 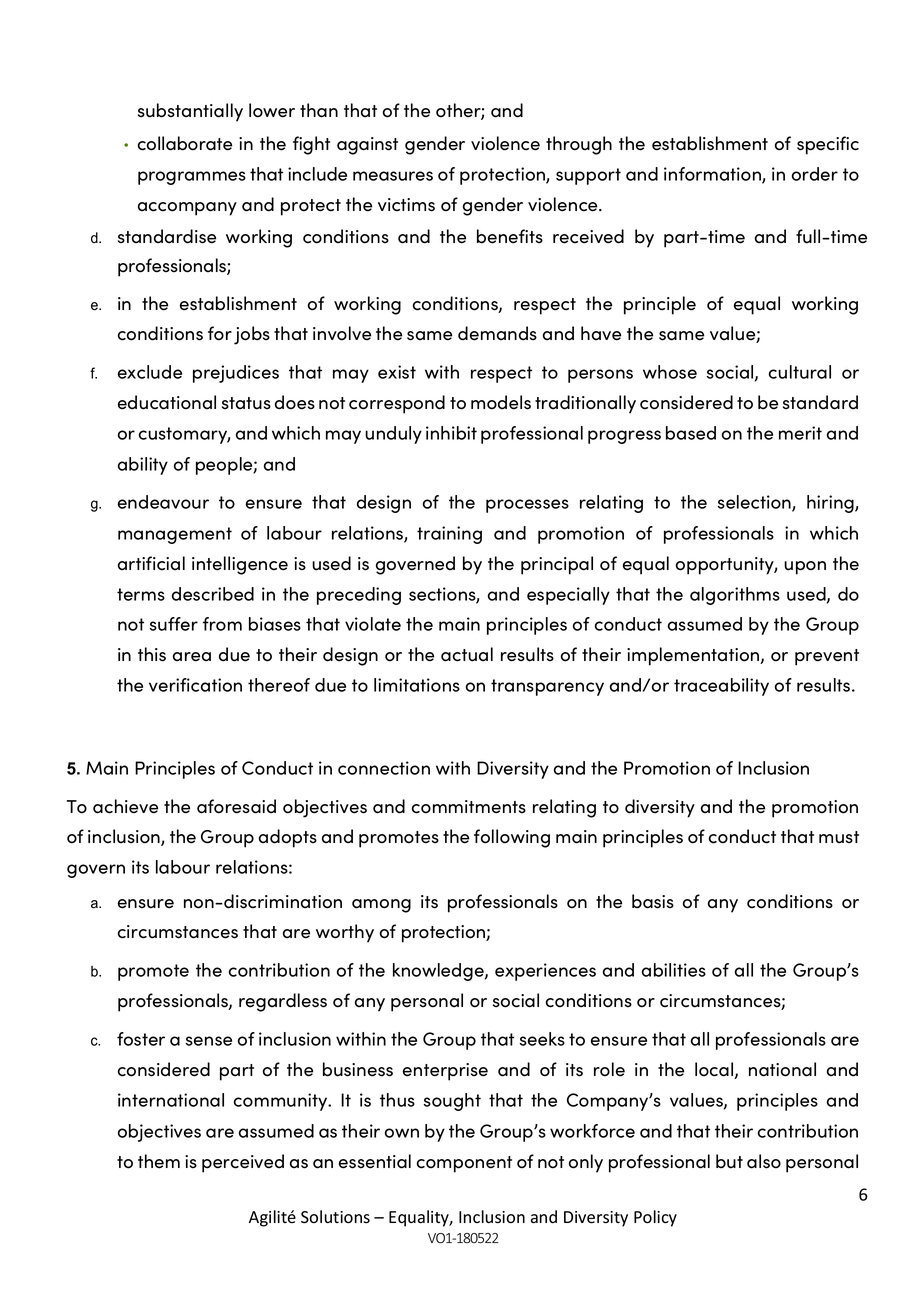 I want to click on through, so click(x=579, y=145).
